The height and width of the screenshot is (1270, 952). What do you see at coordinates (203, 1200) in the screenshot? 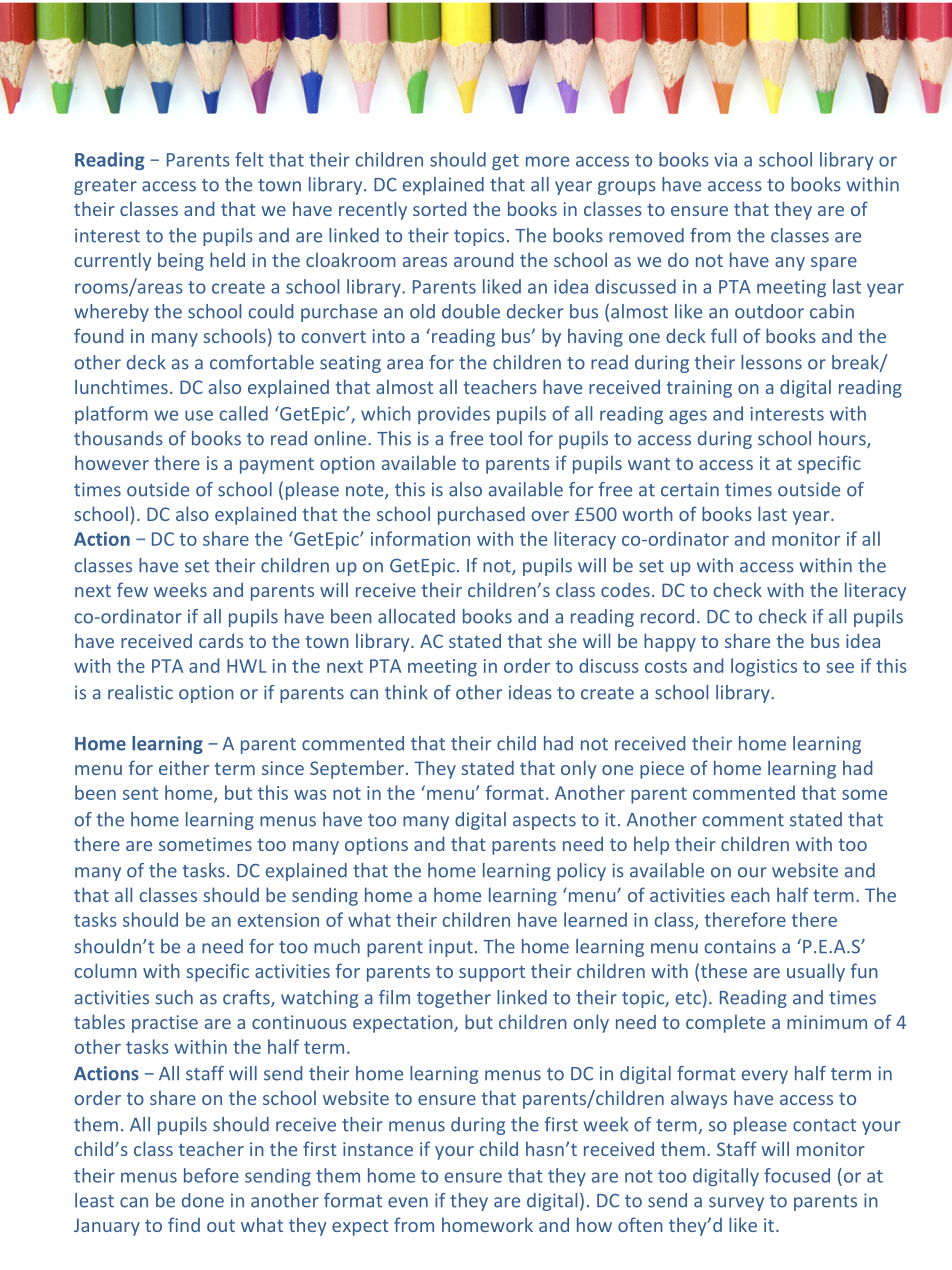
I see `done` at bounding box center [203, 1200].
